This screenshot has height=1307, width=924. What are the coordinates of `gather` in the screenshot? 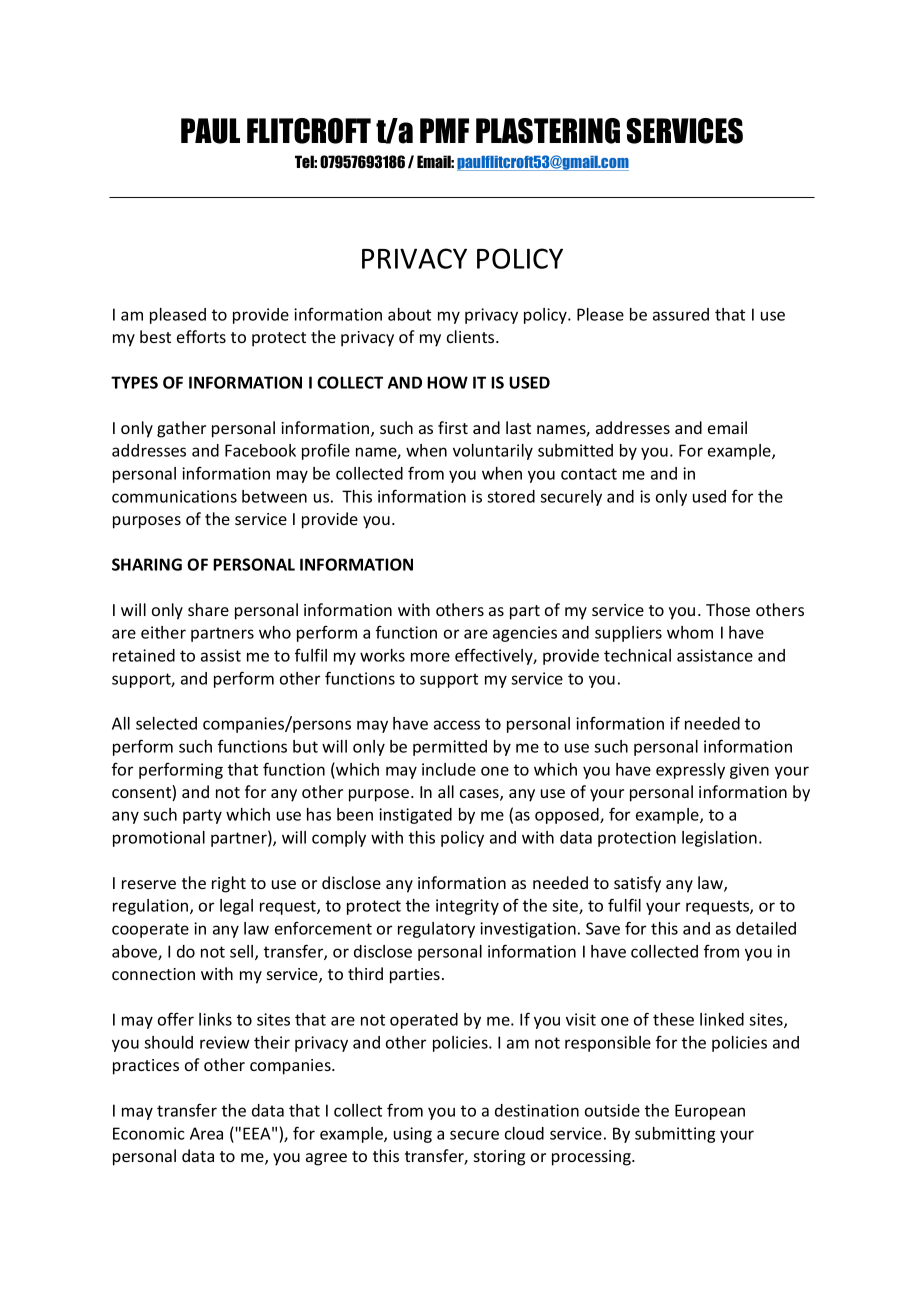 It's located at (181, 429).
